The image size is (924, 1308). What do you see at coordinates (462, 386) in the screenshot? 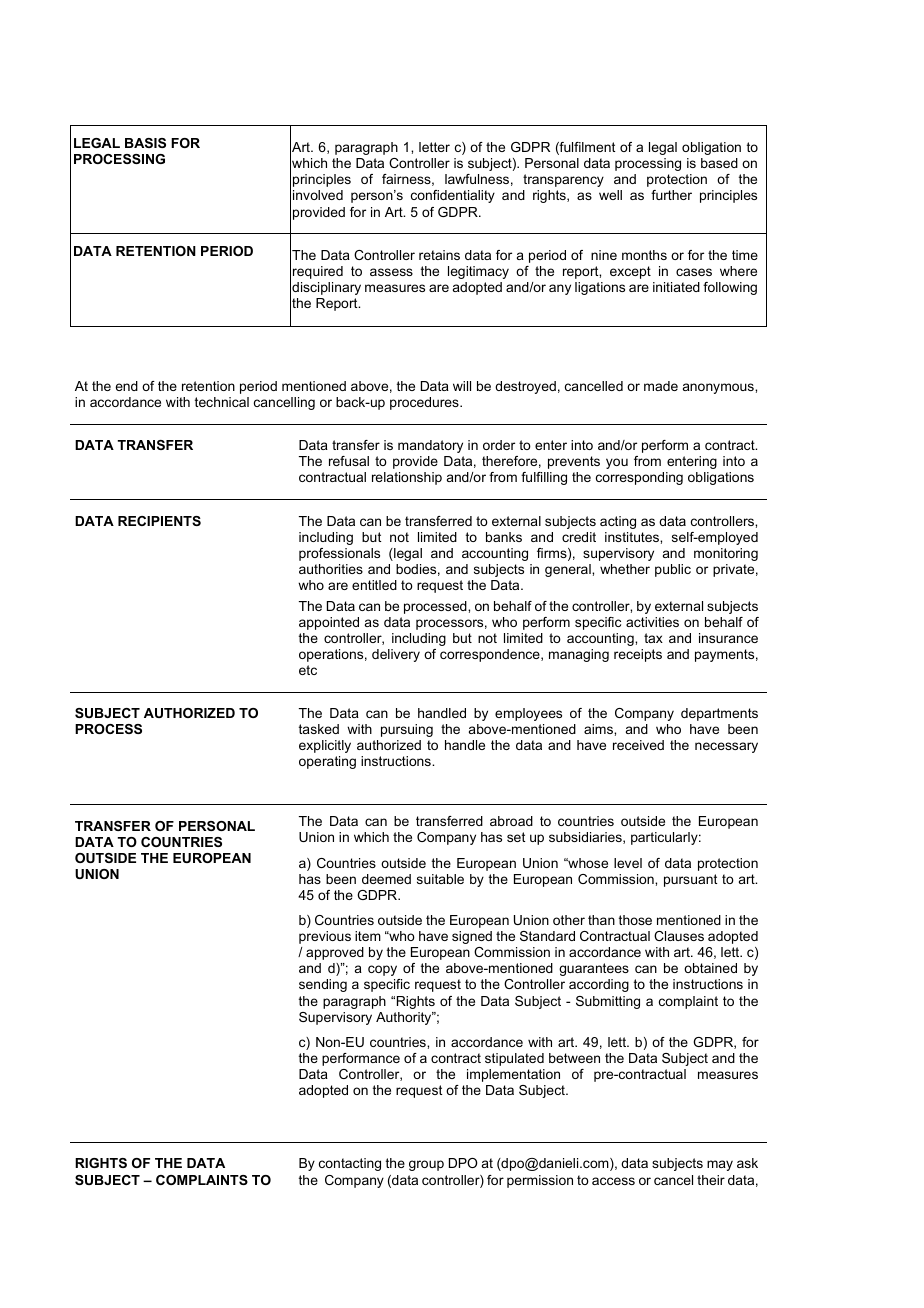
I see `will` at bounding box center [462, 386].
